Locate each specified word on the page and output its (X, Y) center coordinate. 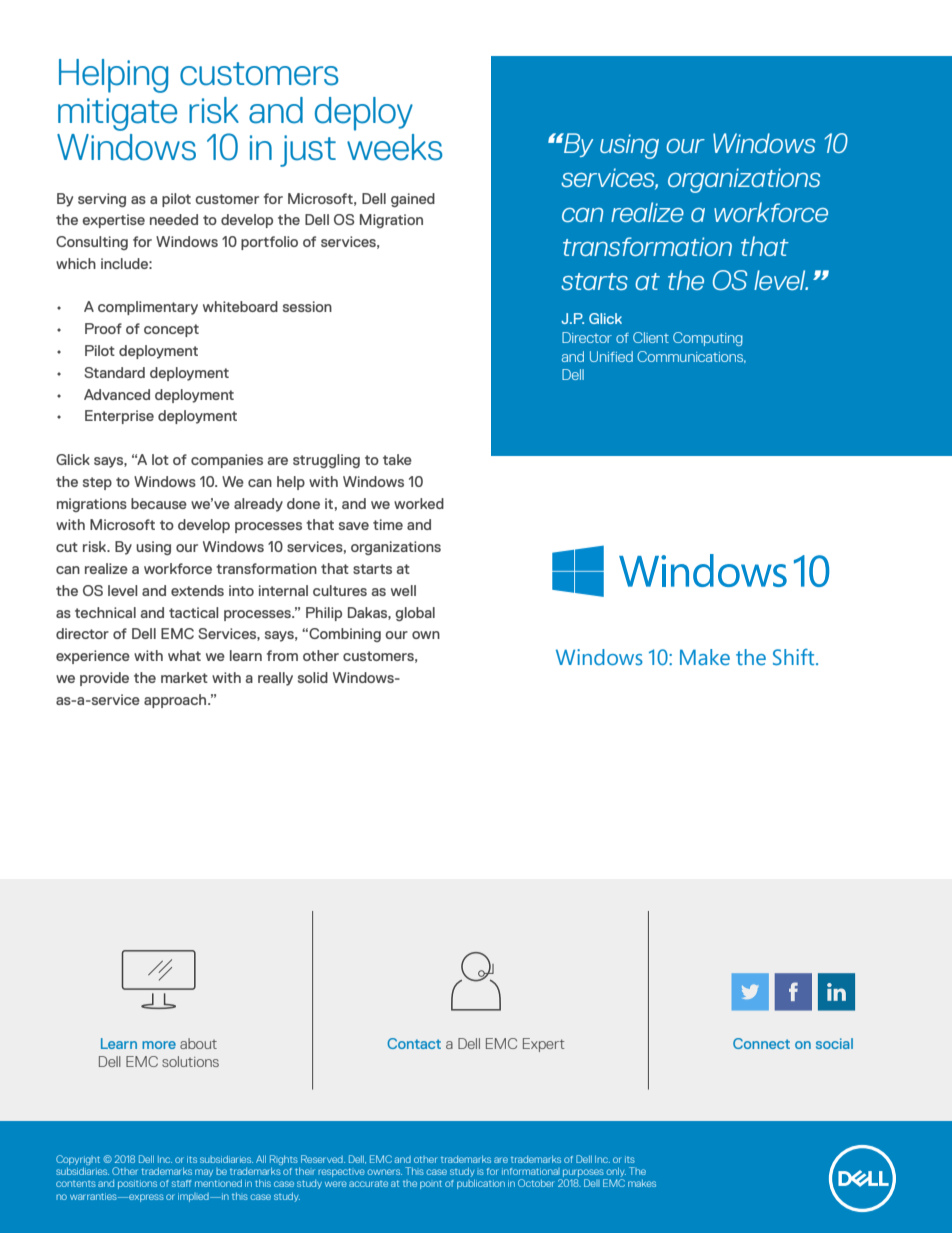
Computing (708, 339)
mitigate (117, 114)
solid (313, 677)
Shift (795, 657)
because (159, 503)
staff (181, 1183)
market (184, 677)
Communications (691, 357)
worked (419, 503)
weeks (394, 147)
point (431, 1184)
